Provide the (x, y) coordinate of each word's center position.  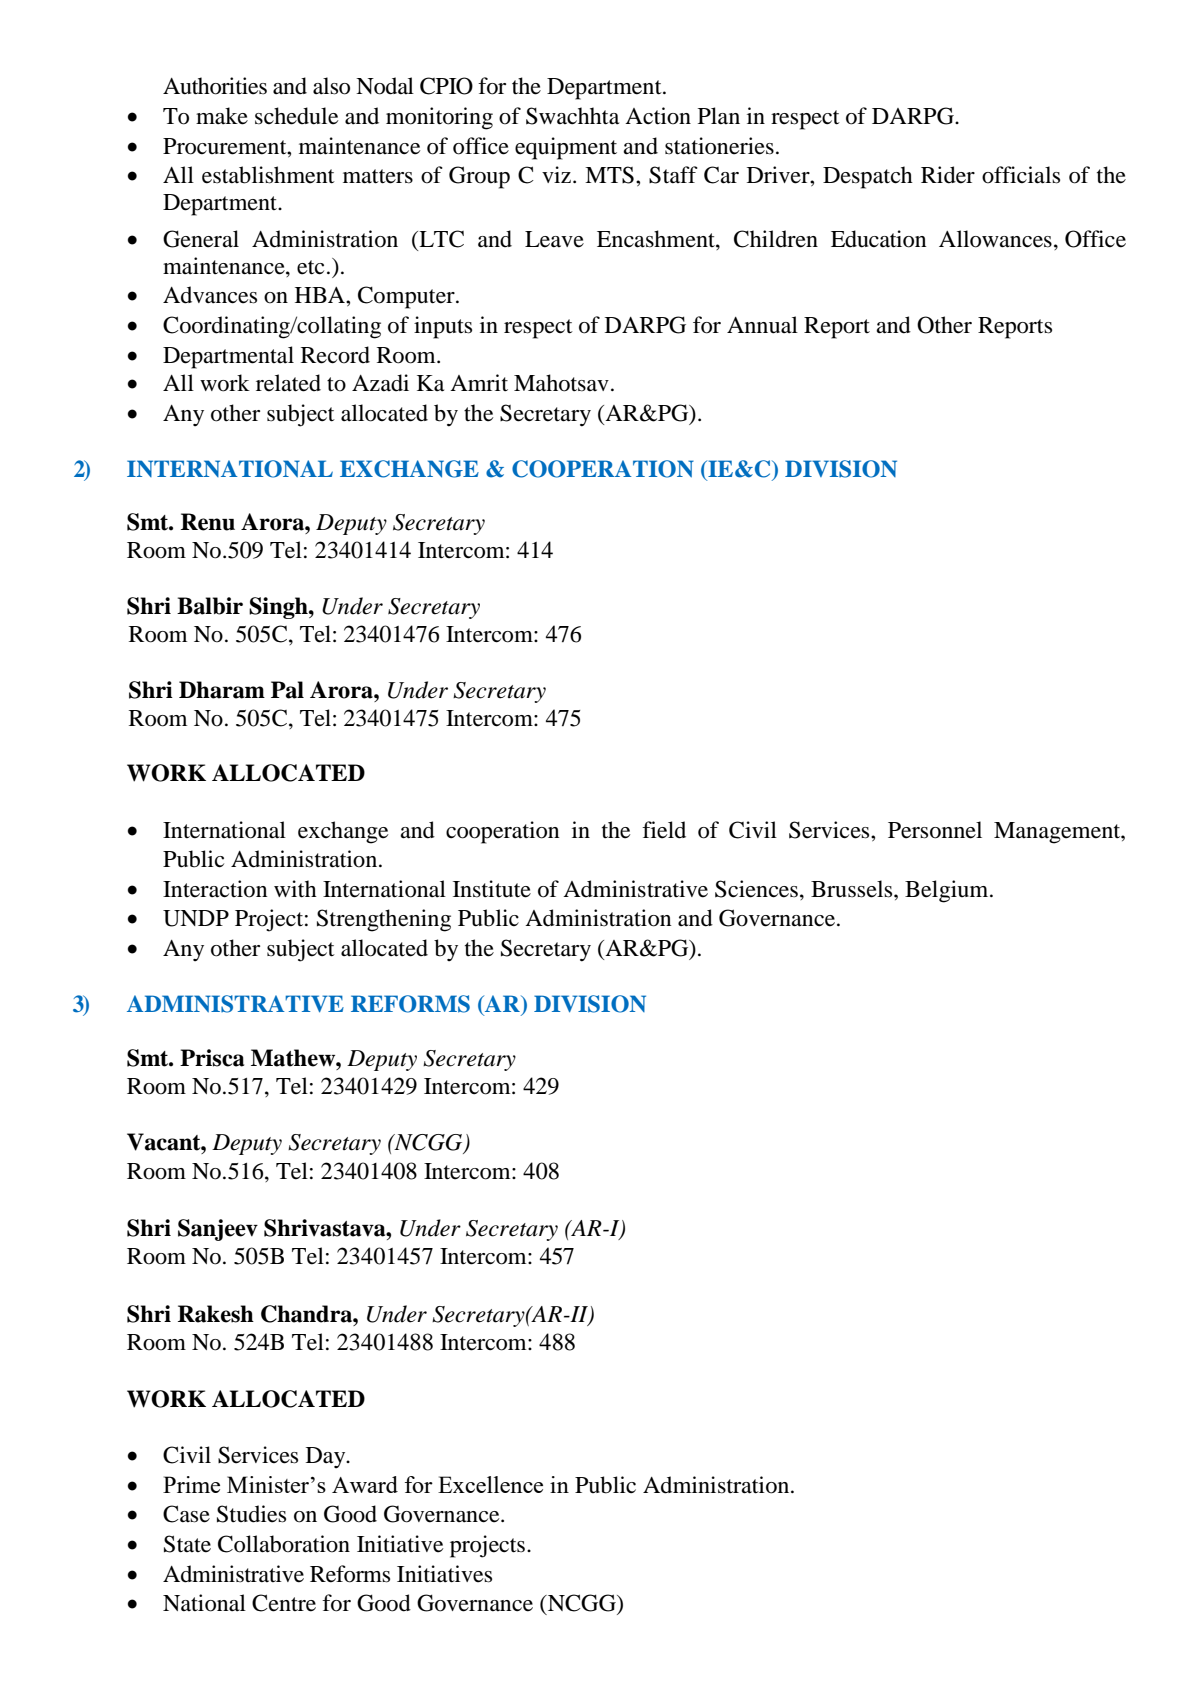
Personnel (935, 830)
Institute (492, 889)
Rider (948, 175)
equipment (566, 148)
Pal (287, 690)
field (664, 830)
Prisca (212, 1058)
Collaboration (284, 1544)
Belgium (948, 891)
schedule (296, 116)
